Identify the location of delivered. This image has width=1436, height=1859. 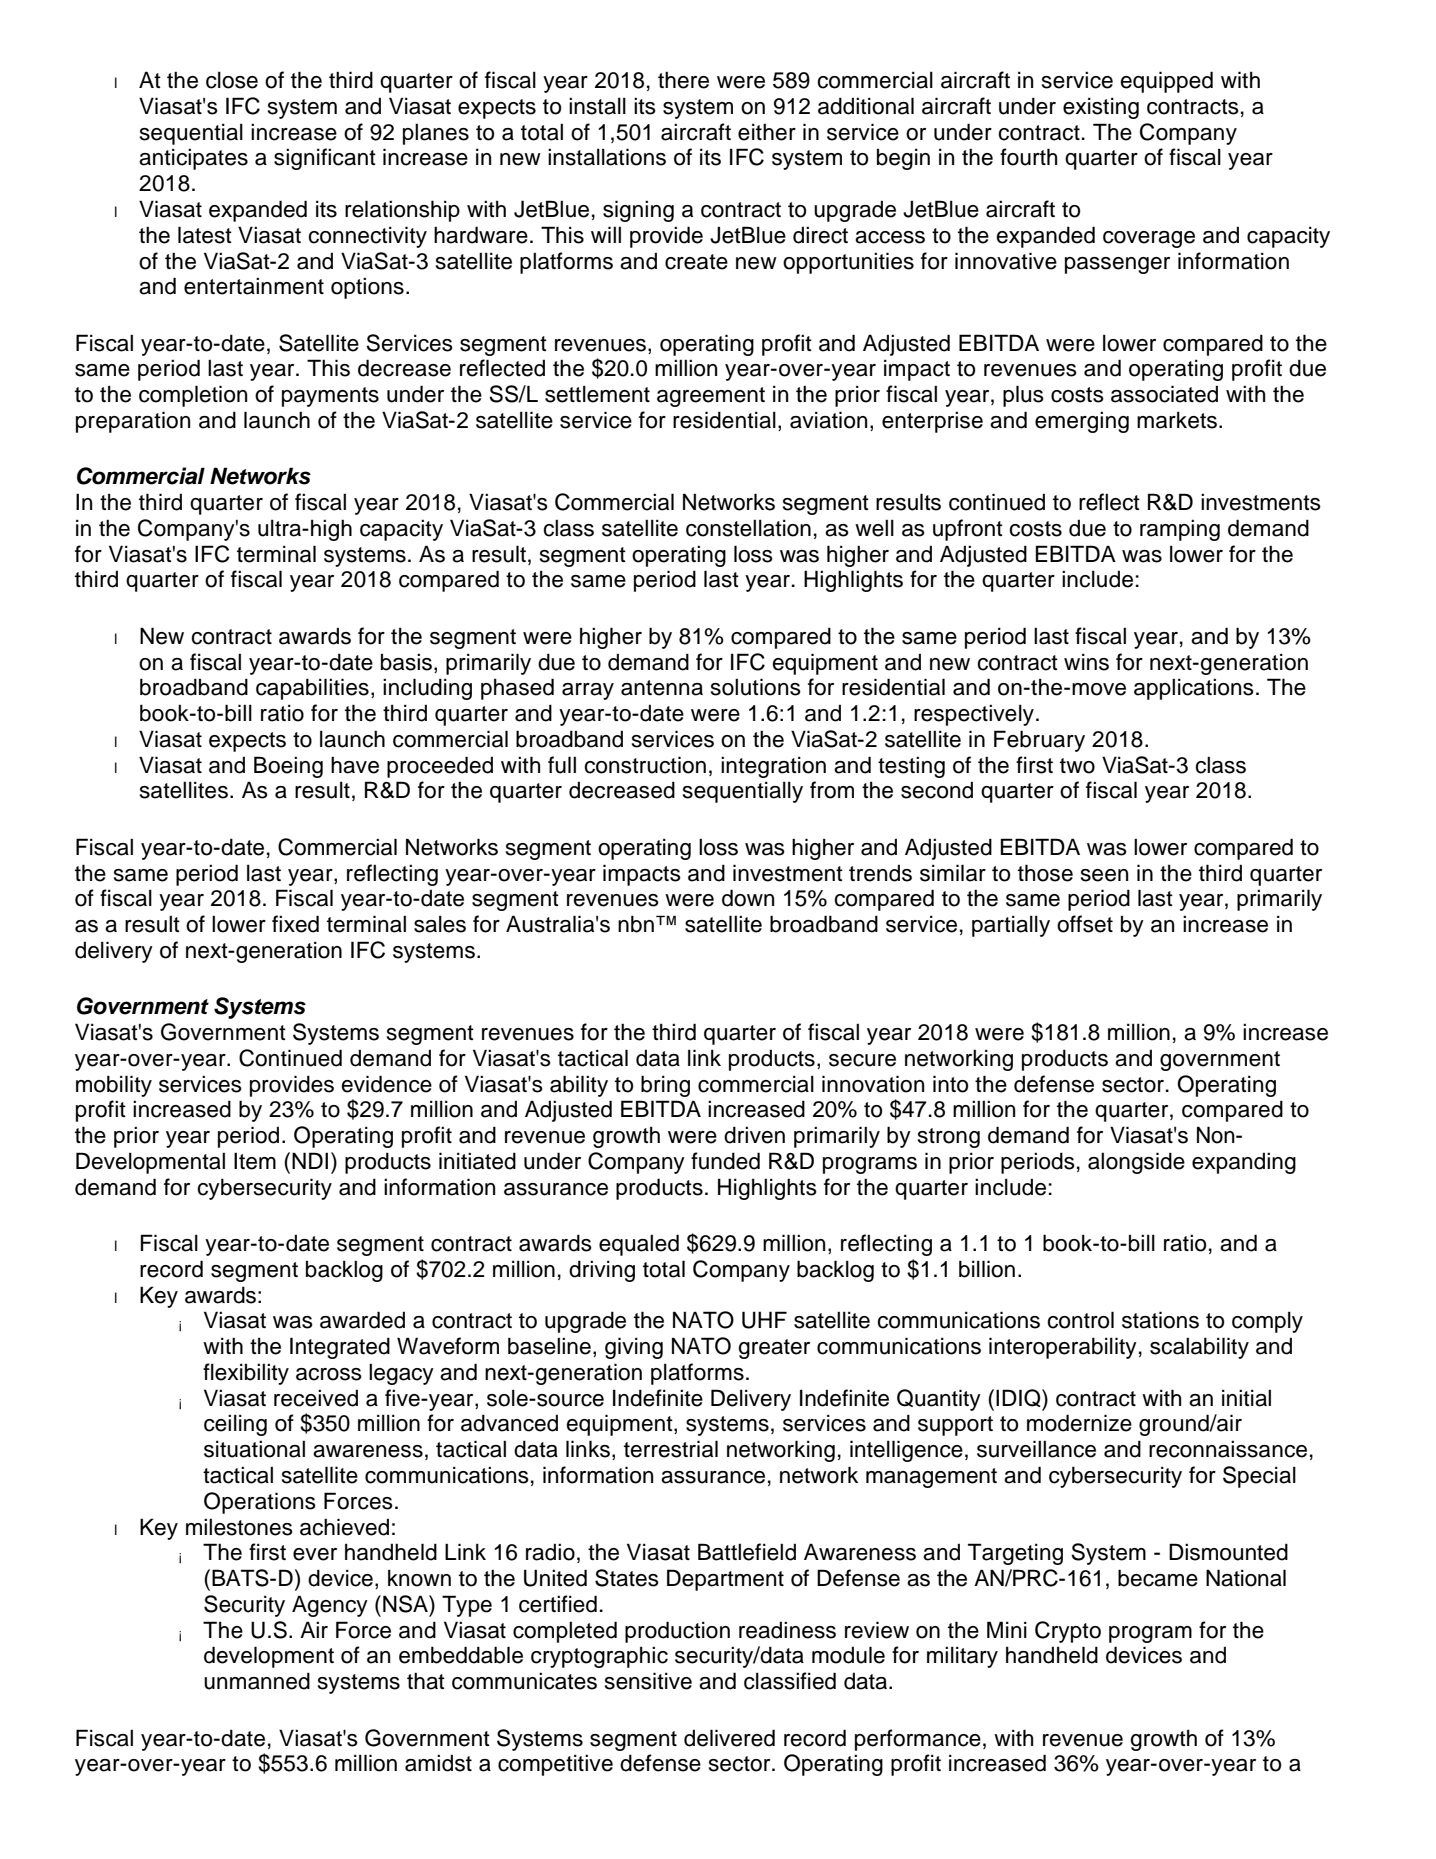
(729, 1738).
